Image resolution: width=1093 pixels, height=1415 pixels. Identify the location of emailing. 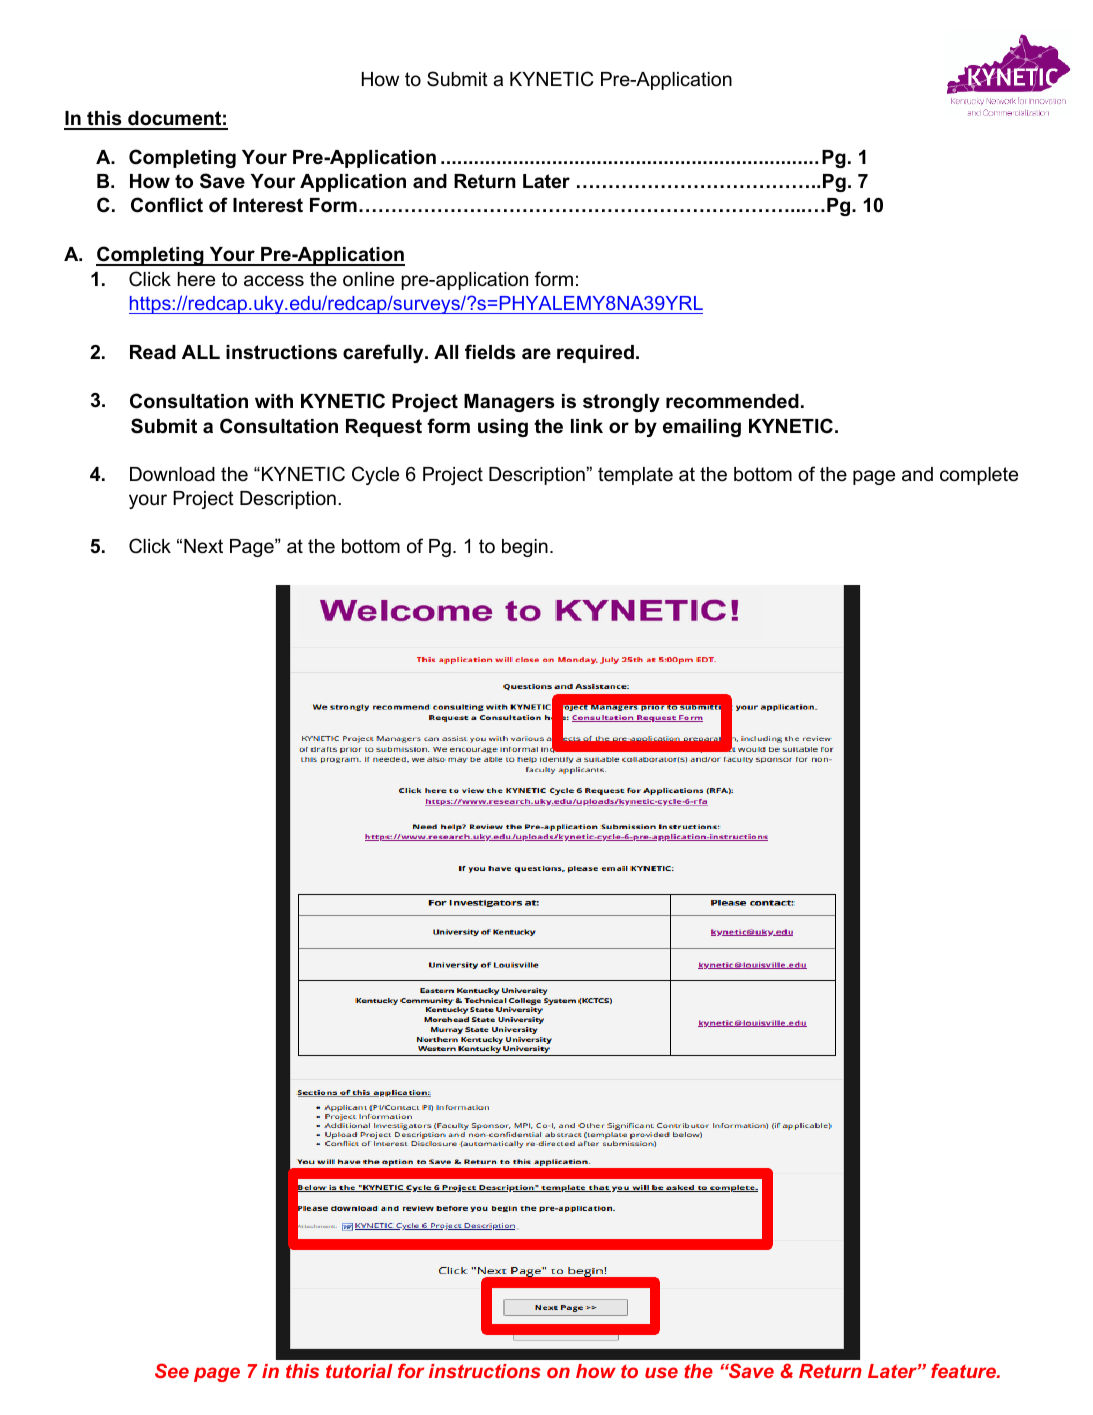
(702, 428).
